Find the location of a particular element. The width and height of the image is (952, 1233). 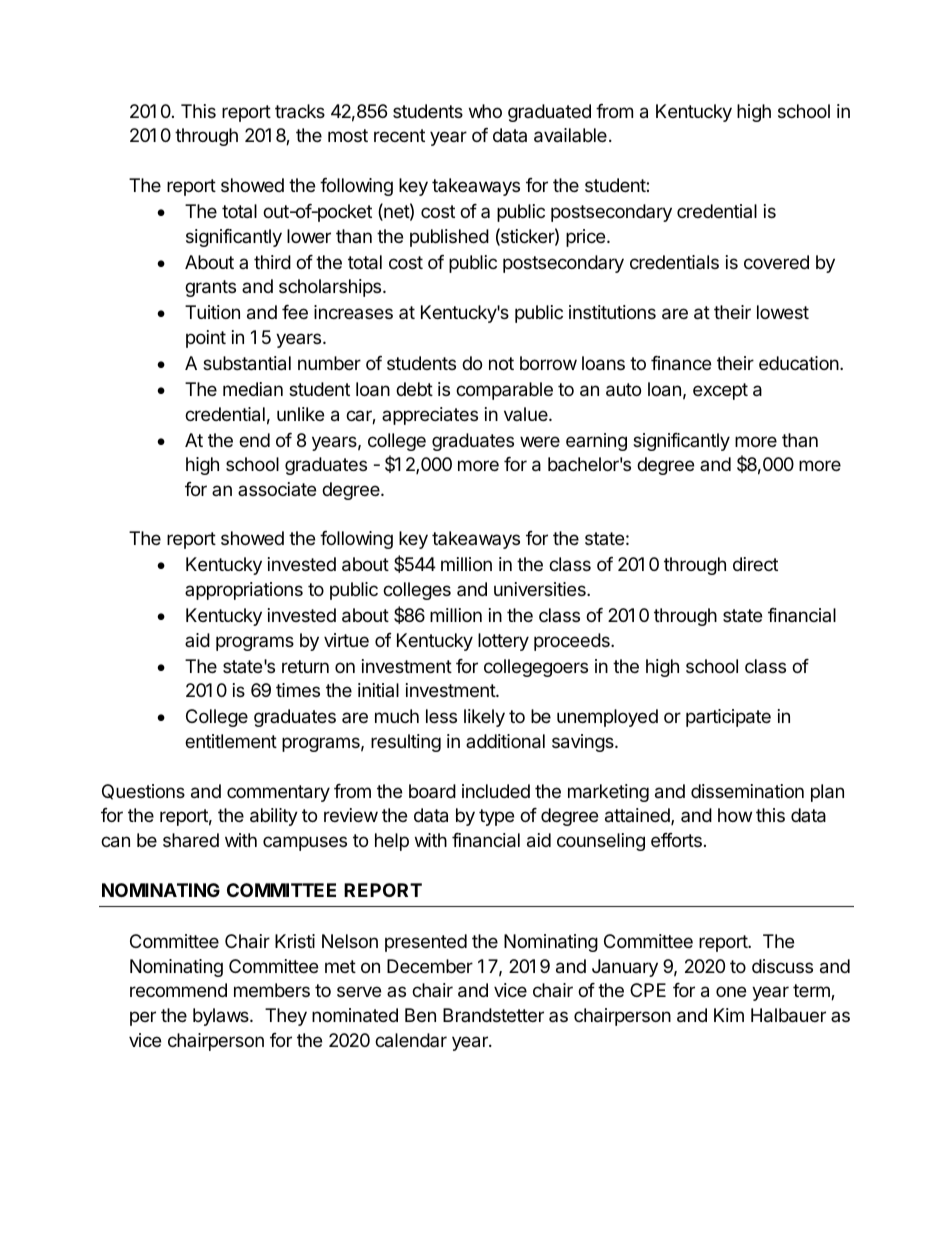

direct is located at coordinates (755, 564).
